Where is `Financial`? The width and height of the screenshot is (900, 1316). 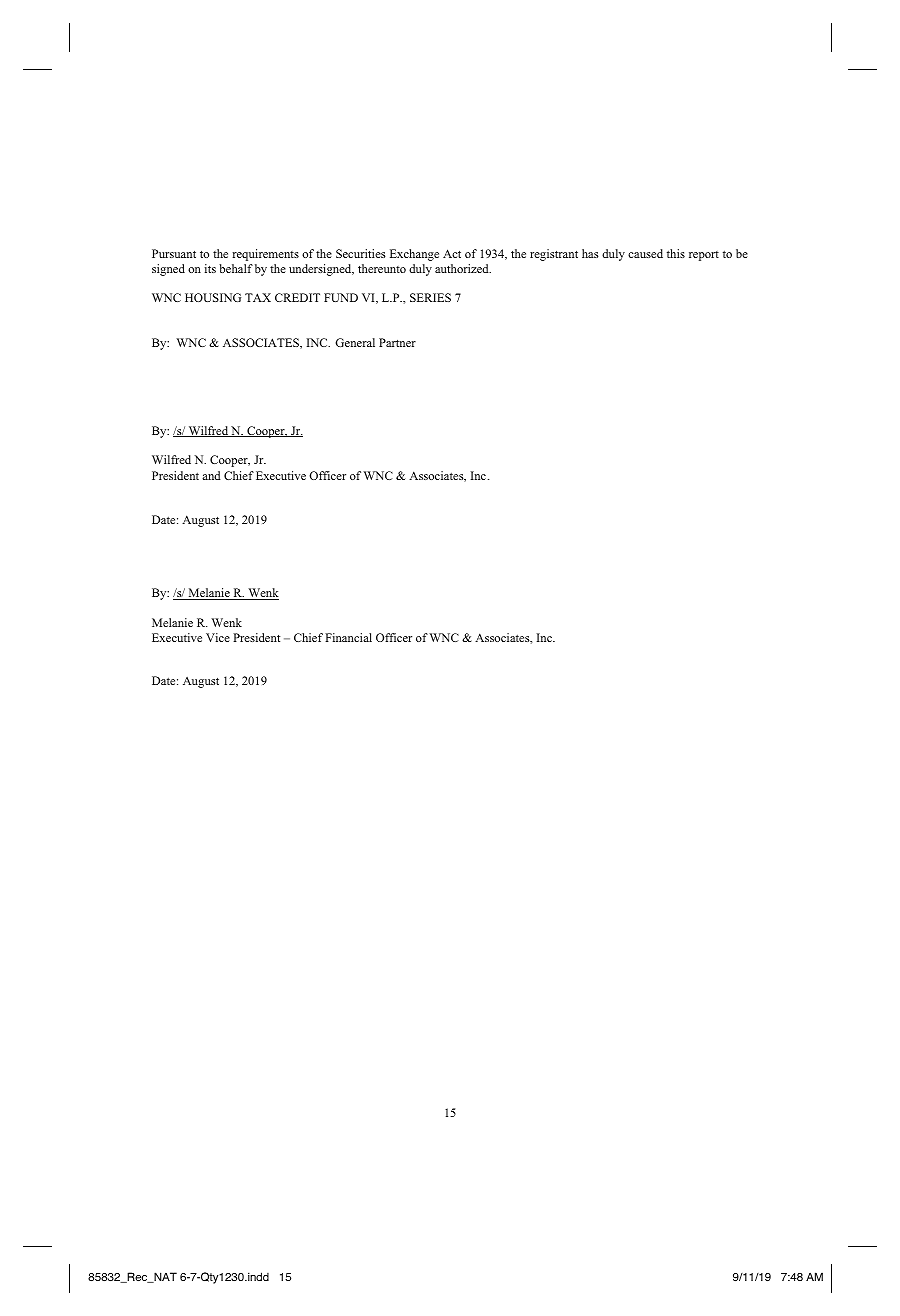
Financial is located at coordinates (348, 637).
